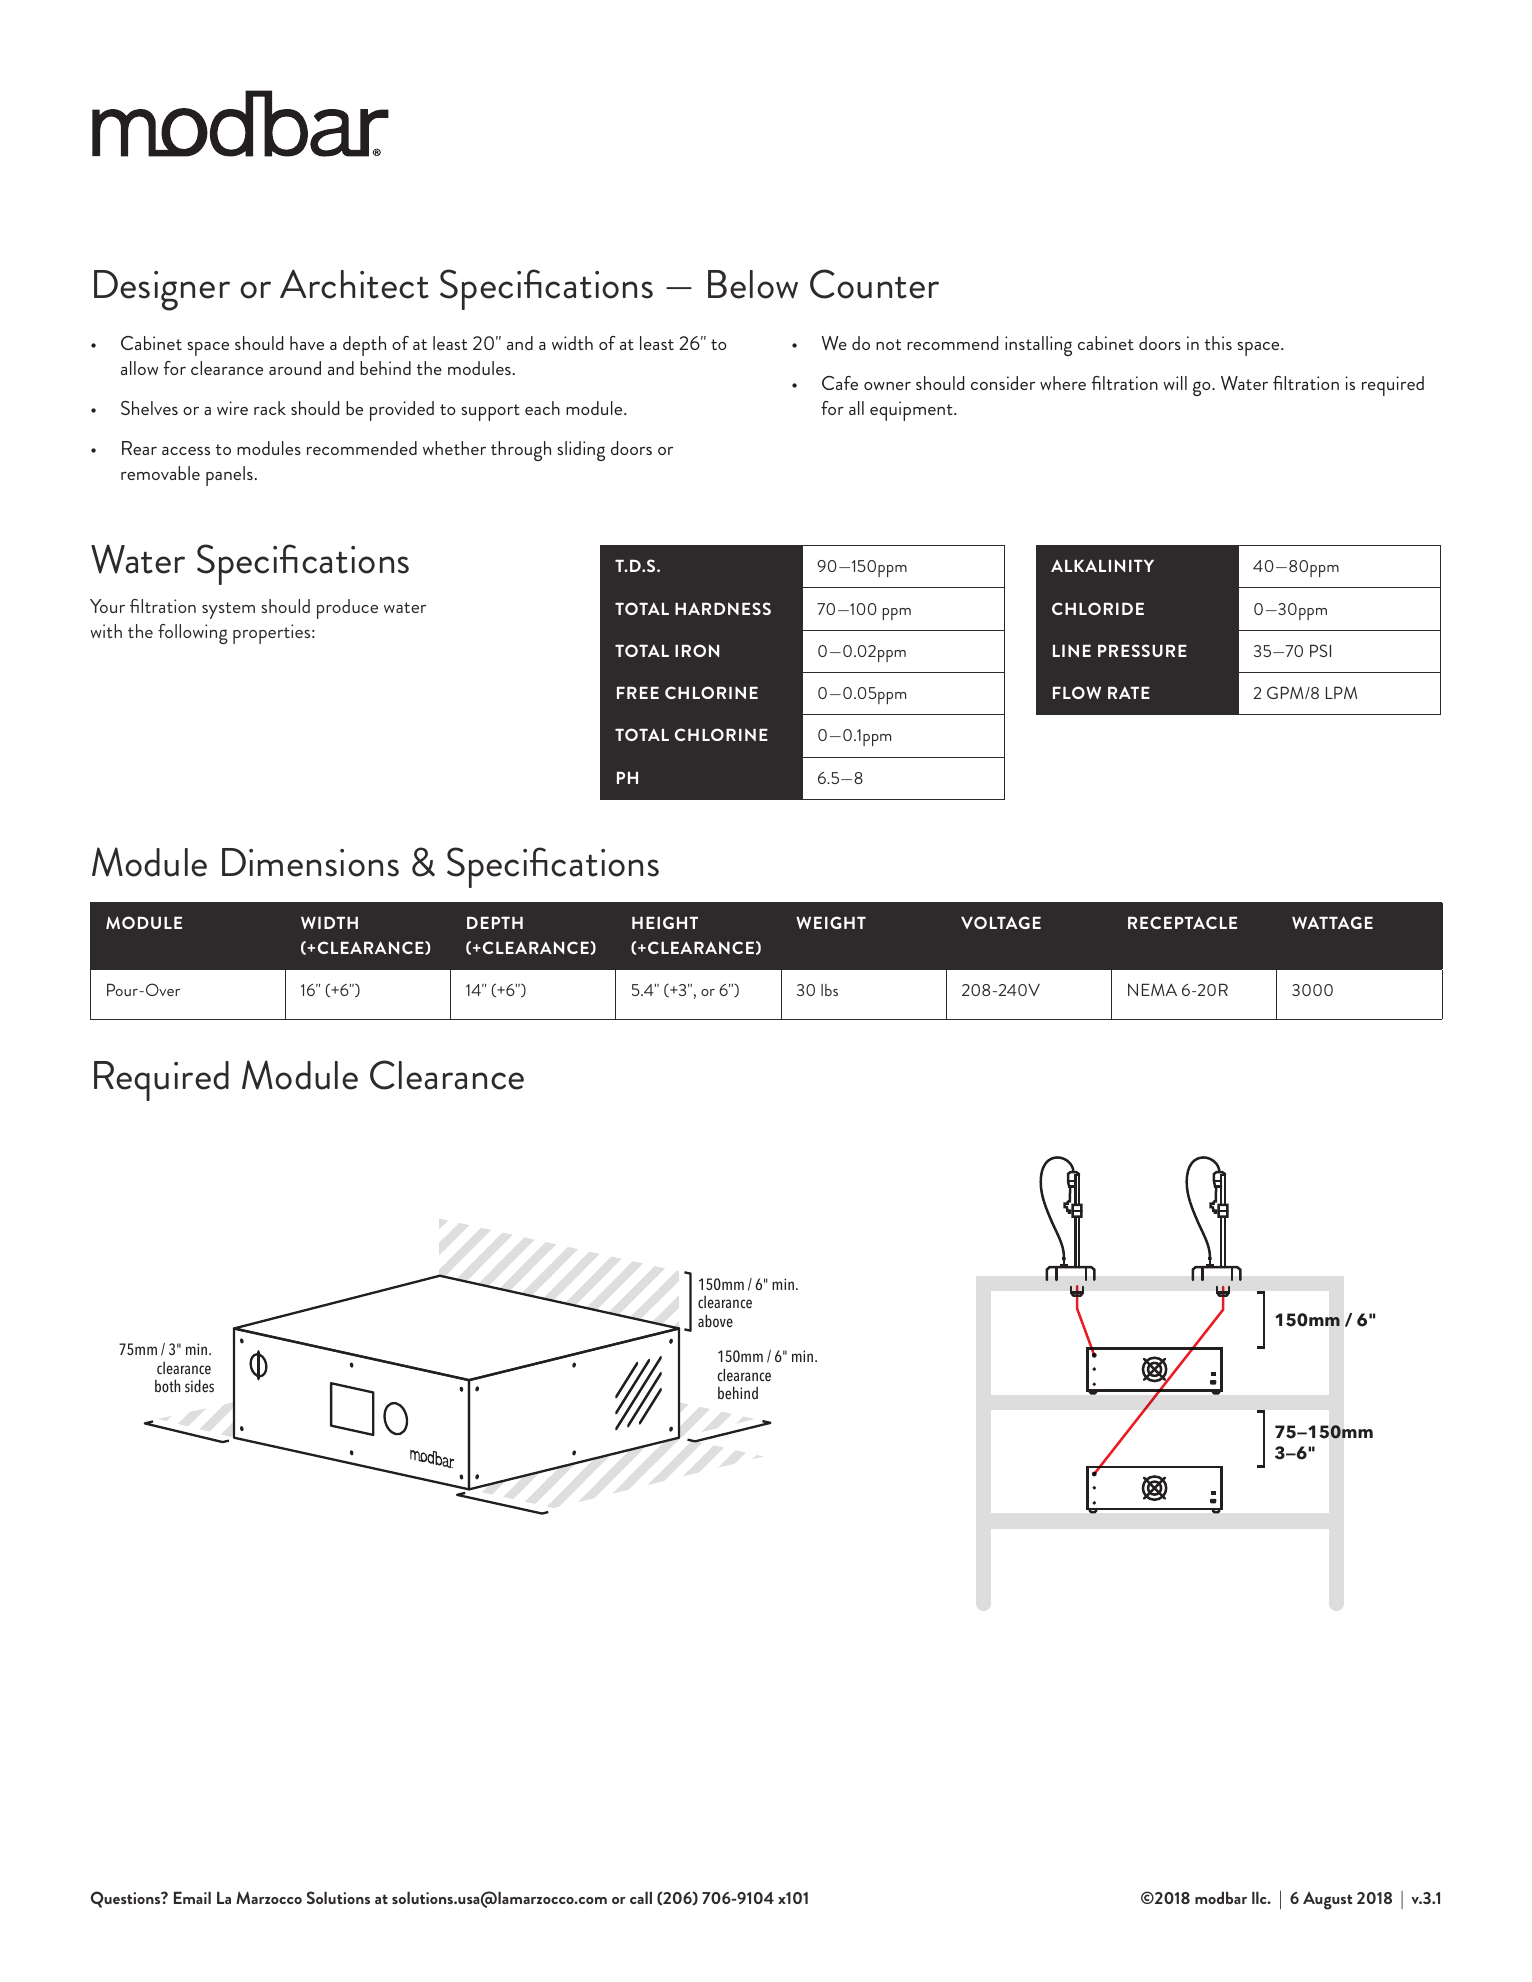 The image size is (1532, 1982). What do you see at coordinates (1152, 989) in the screenshot?
I see `NEMA` at bounding box center [1152, 989].
